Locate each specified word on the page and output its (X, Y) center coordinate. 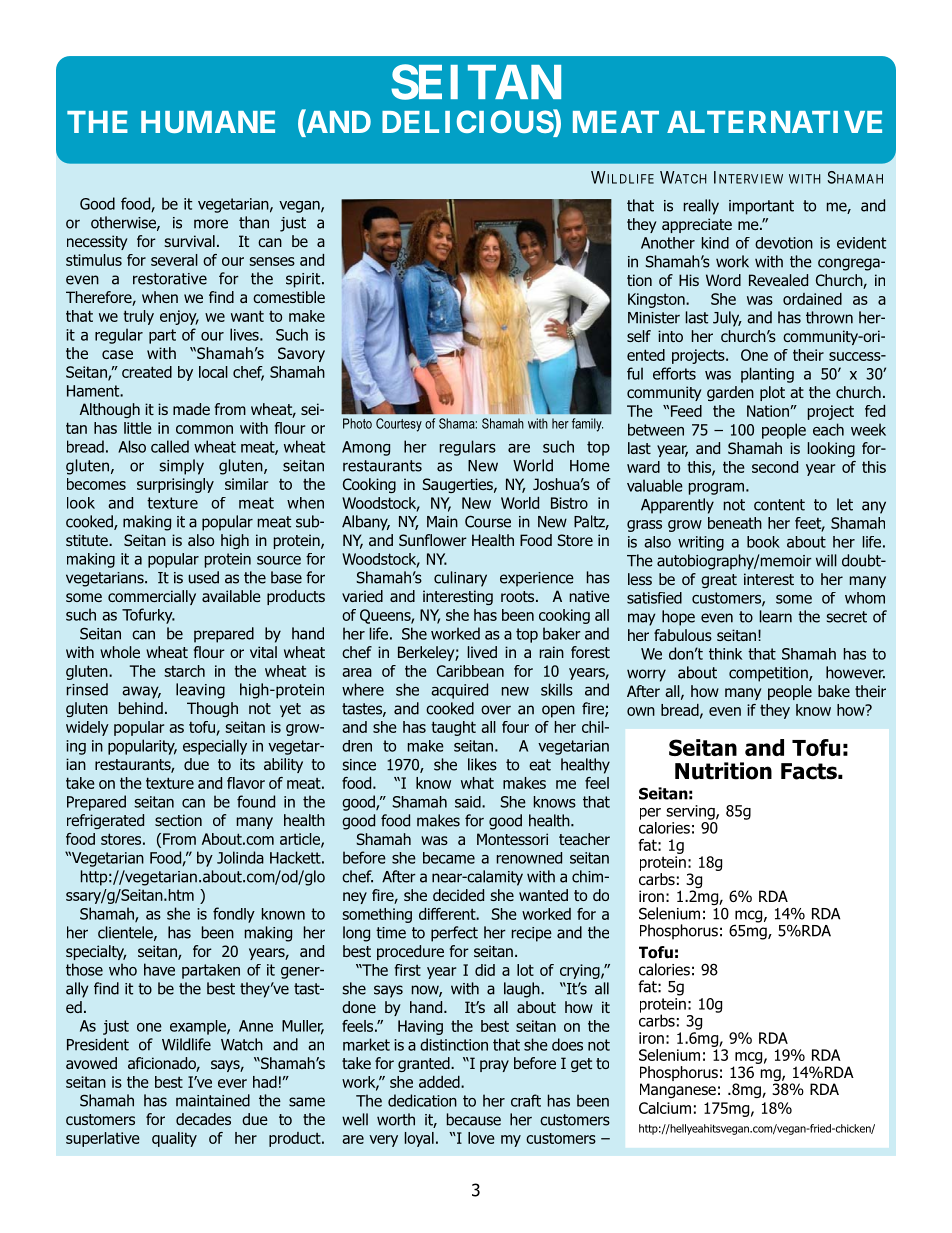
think (725, 654)
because (474, 1119)
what (477, 783)
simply (182, 467)
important (761, 207)
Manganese (678, 1090)
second (775, 467)
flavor (246, 783)
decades (203, 1119)
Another (668, 243)
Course (488, 521)
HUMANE (208, 122)
